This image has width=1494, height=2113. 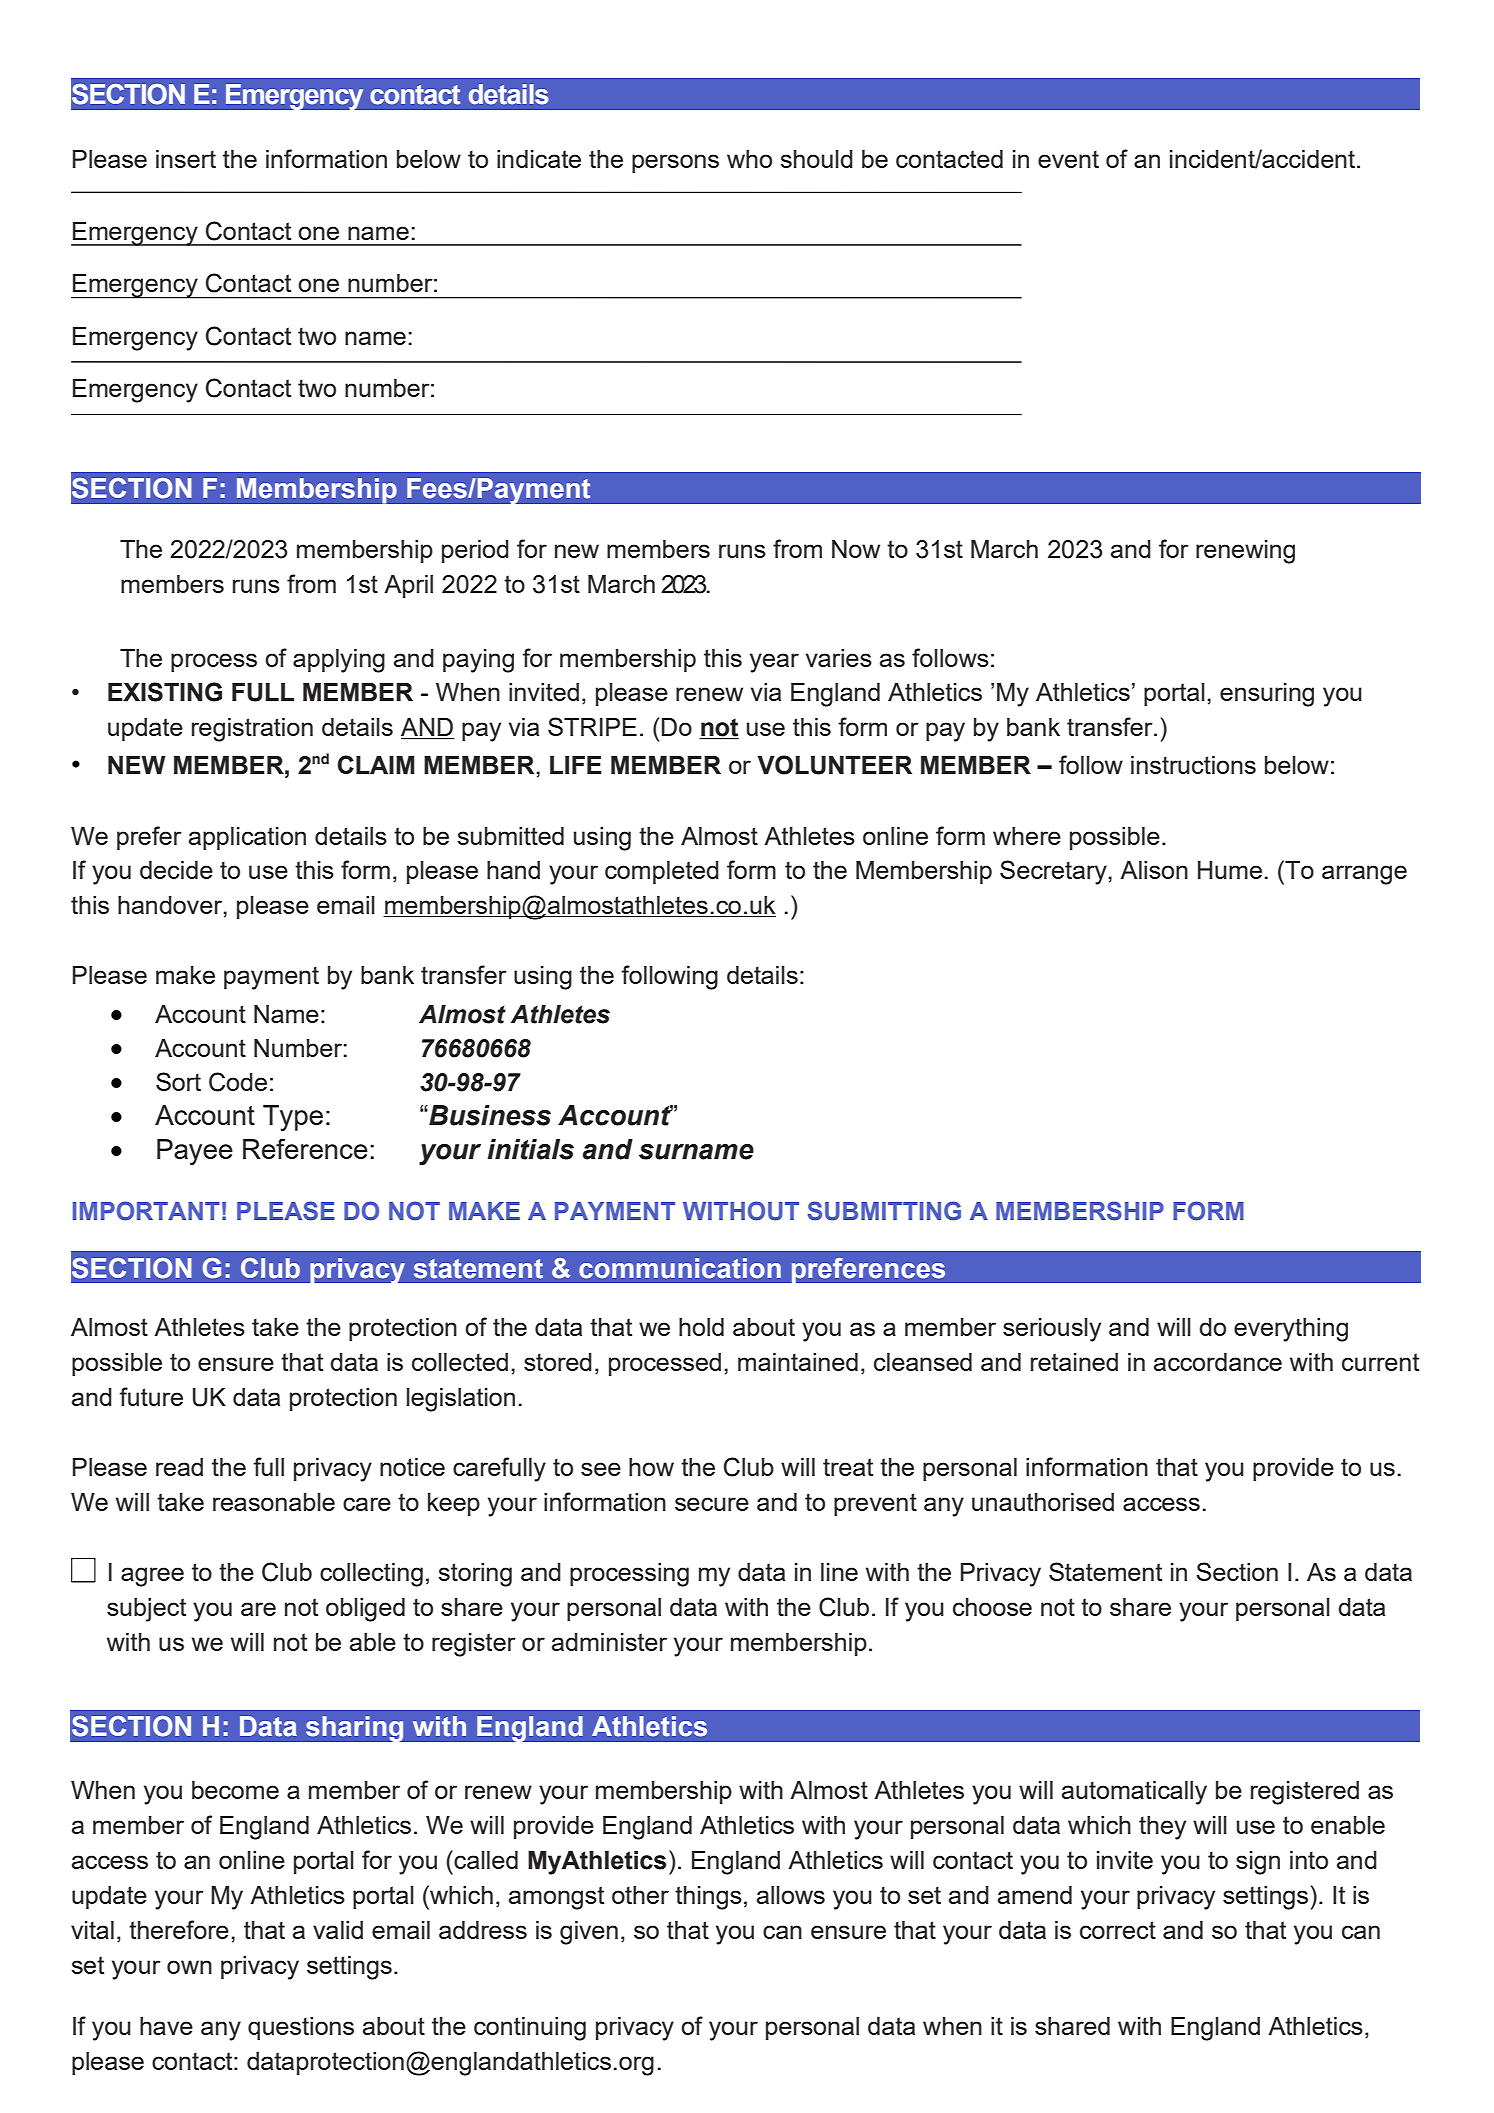 What do you see at coordinates (749, 159) in the image?
I see `who` at bounding box center [749, 159].
